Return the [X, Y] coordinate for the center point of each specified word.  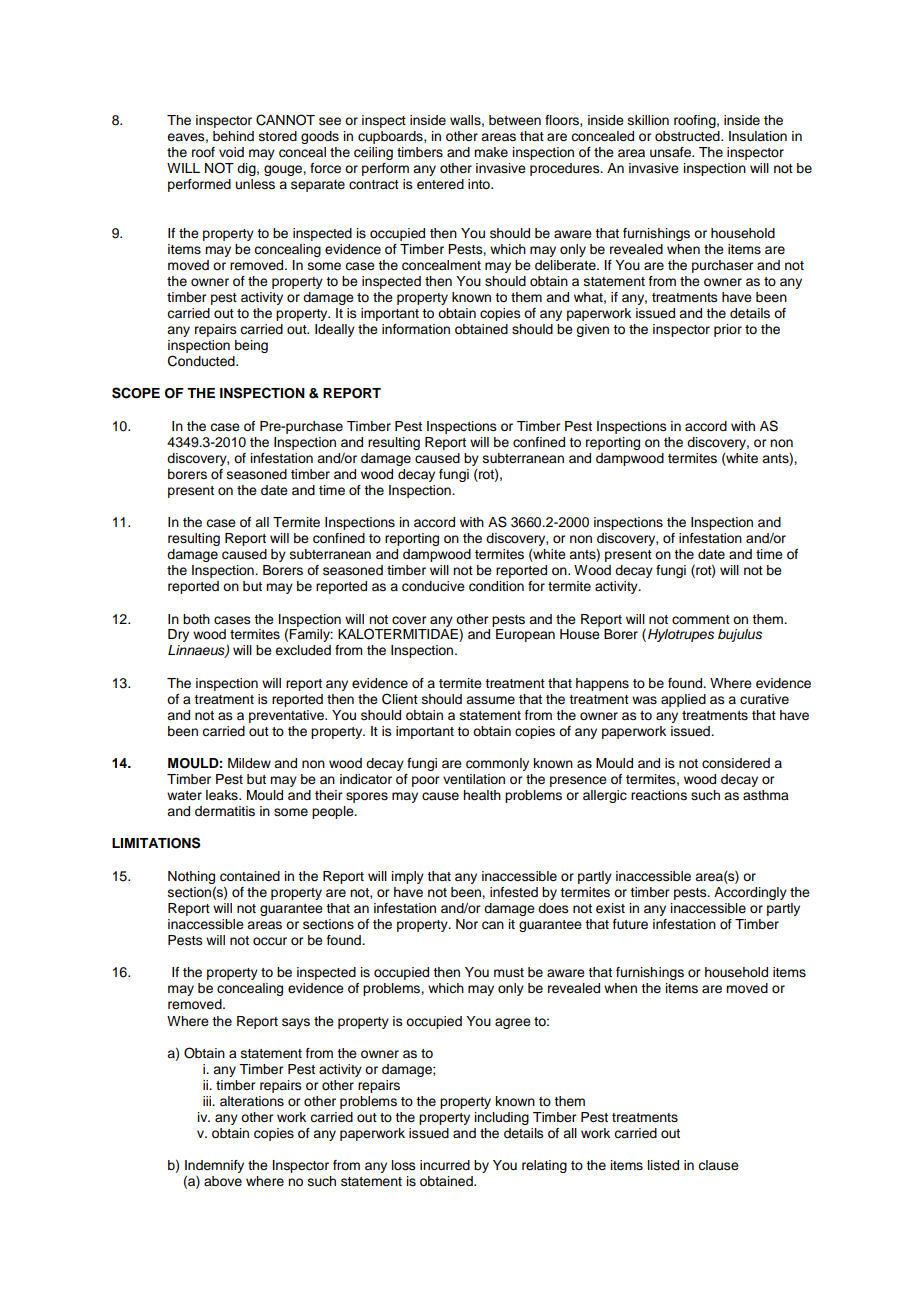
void [231, 152]
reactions [659, 795]
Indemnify [214, 1168]
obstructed [688, 136]
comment [701, 620]
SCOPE [136, 393]
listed [663, 1165]
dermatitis [225, 811]
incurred [445, 1165]
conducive [433, 586]
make [491, 152]
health [482, 795]
